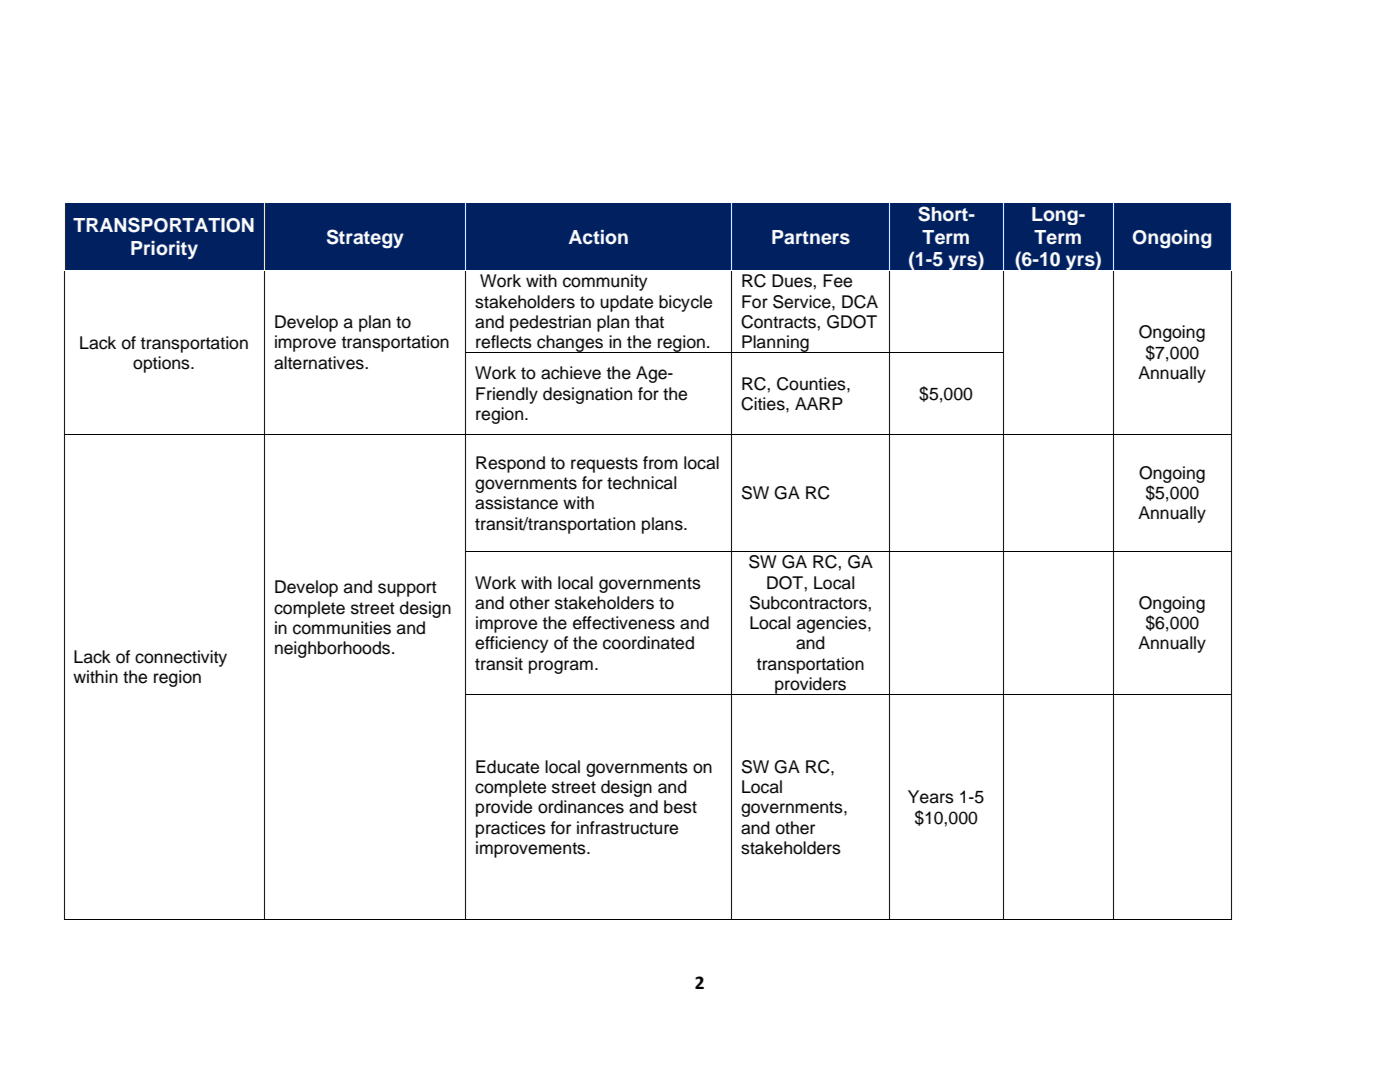 Image resolution: width=1399 pixels, height=1081 pixels. I want to click on Respond, so click(510, 464).
